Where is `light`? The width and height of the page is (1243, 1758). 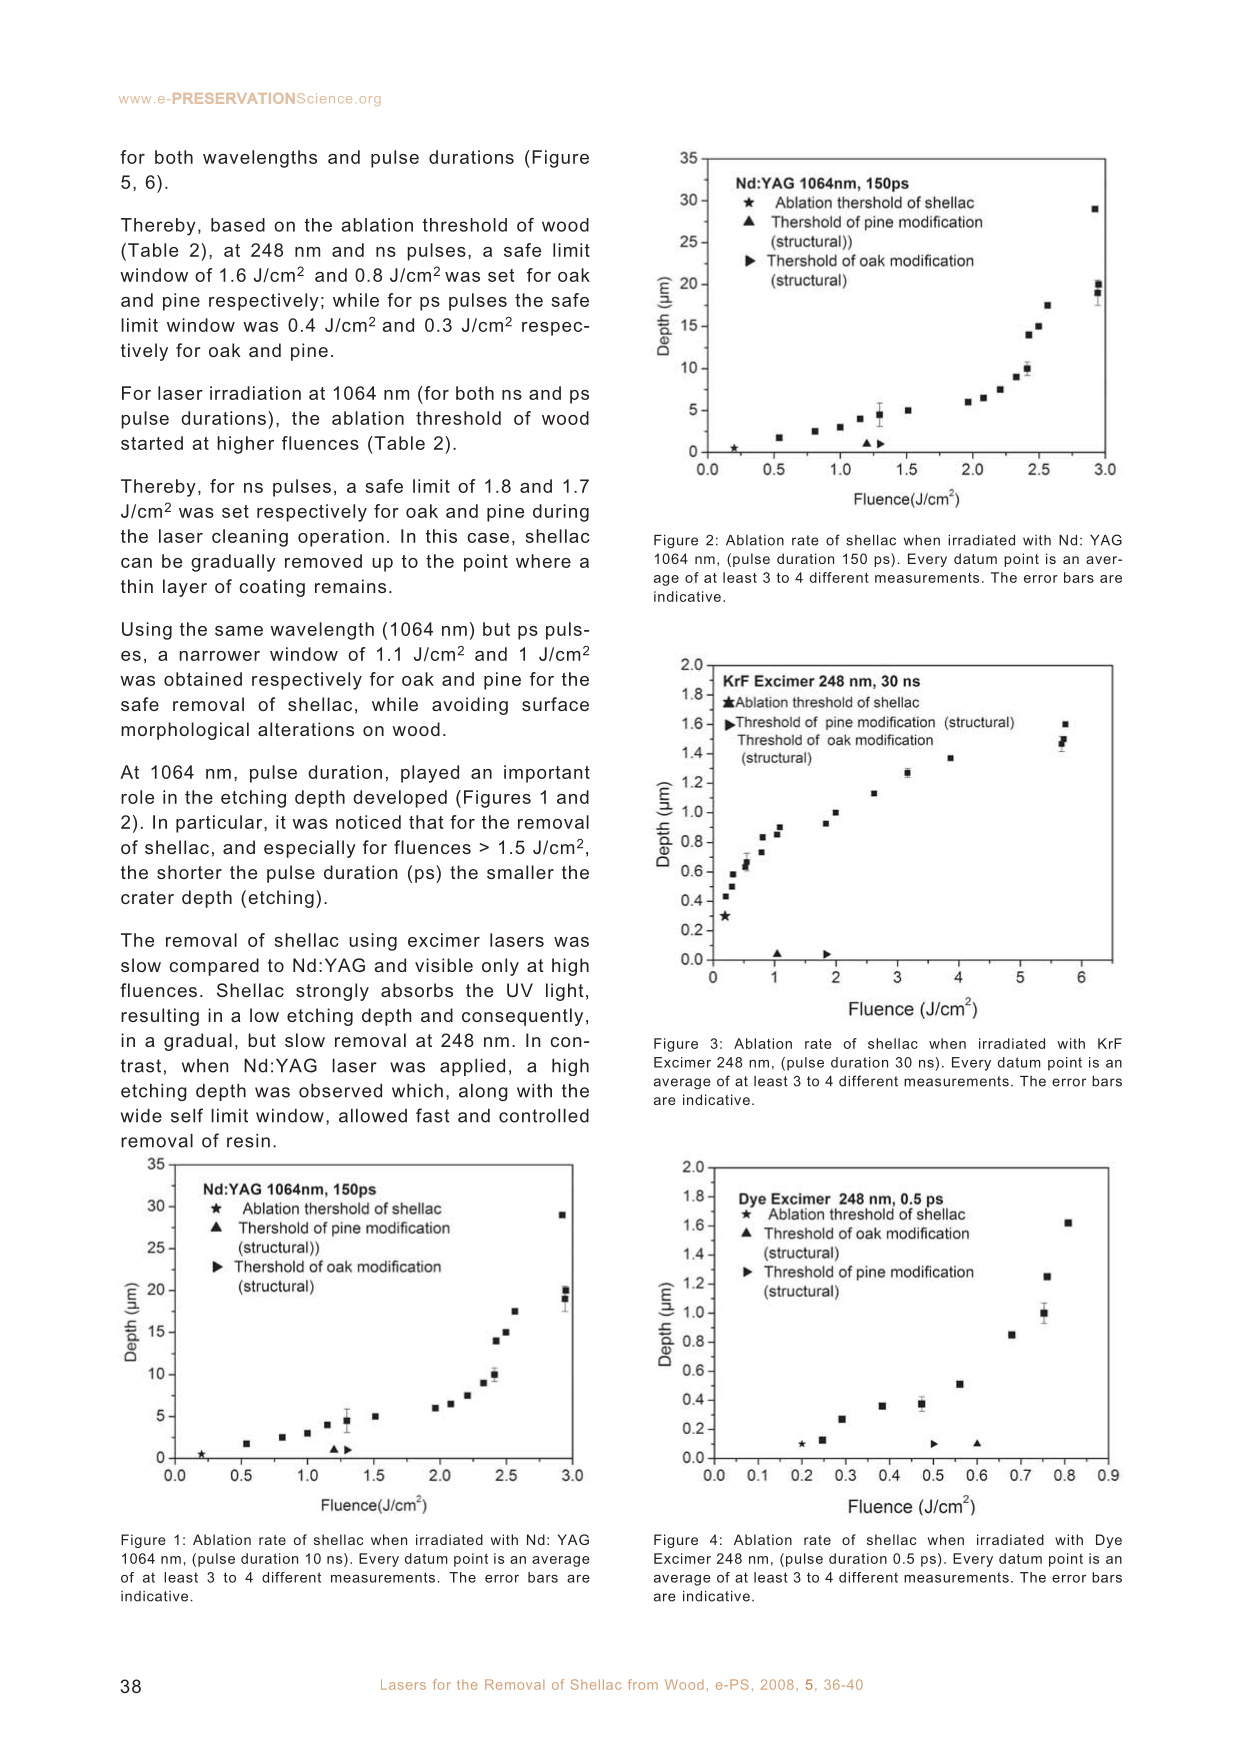
light is located at coordinates (565, 992).
